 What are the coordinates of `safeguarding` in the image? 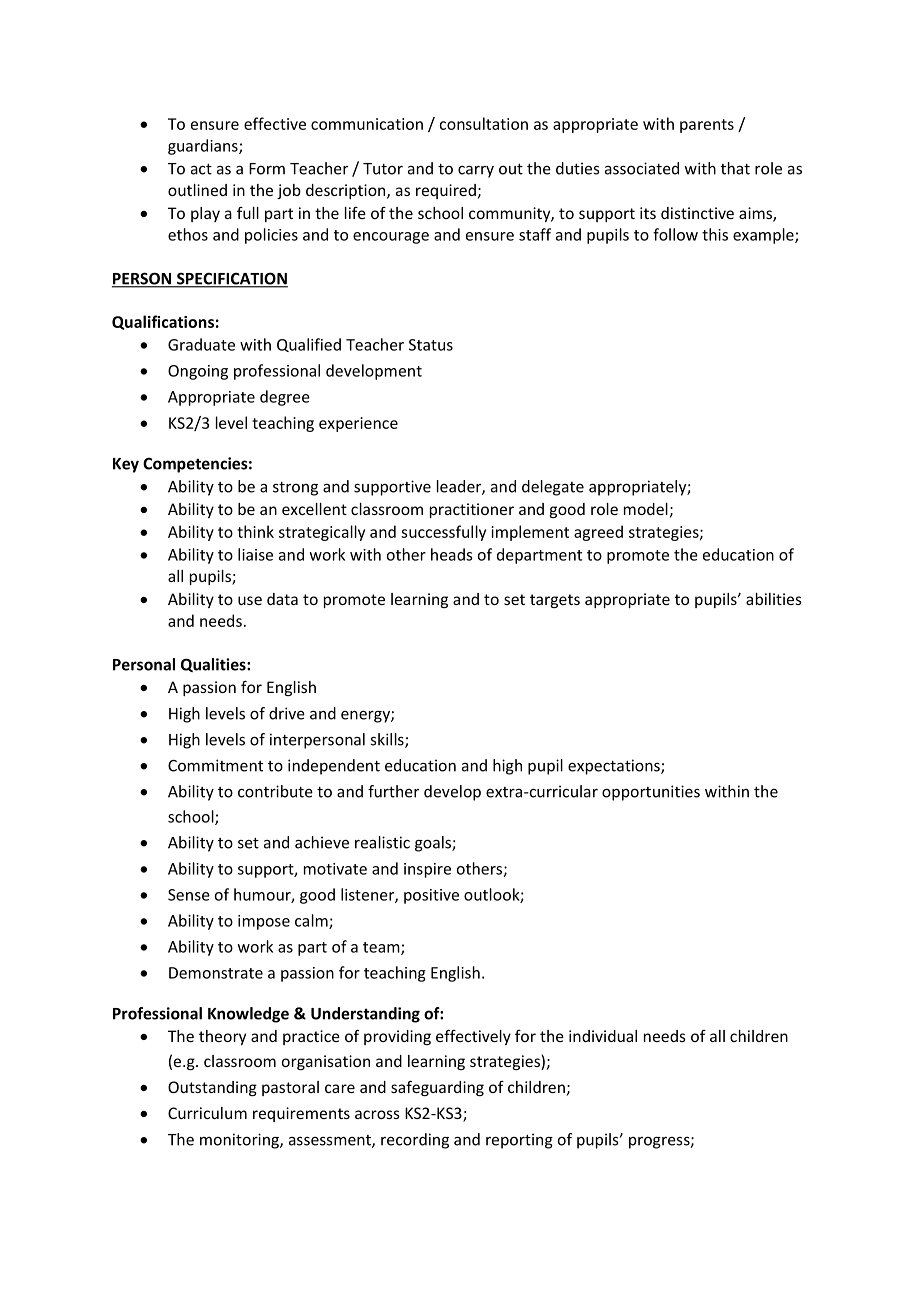 It's located at (437, 1088).
